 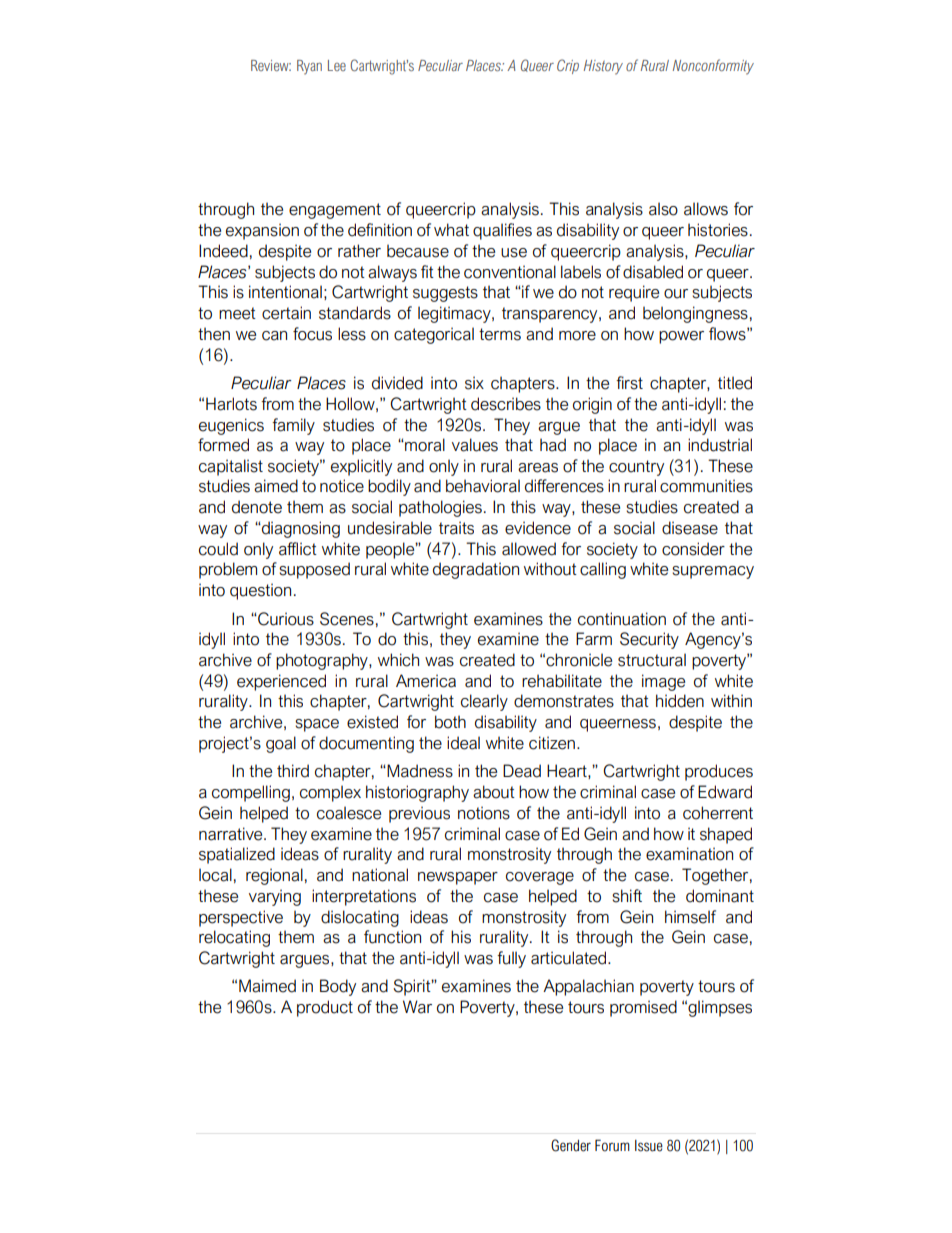 I want to click on six, so click(x=474, y=383).
